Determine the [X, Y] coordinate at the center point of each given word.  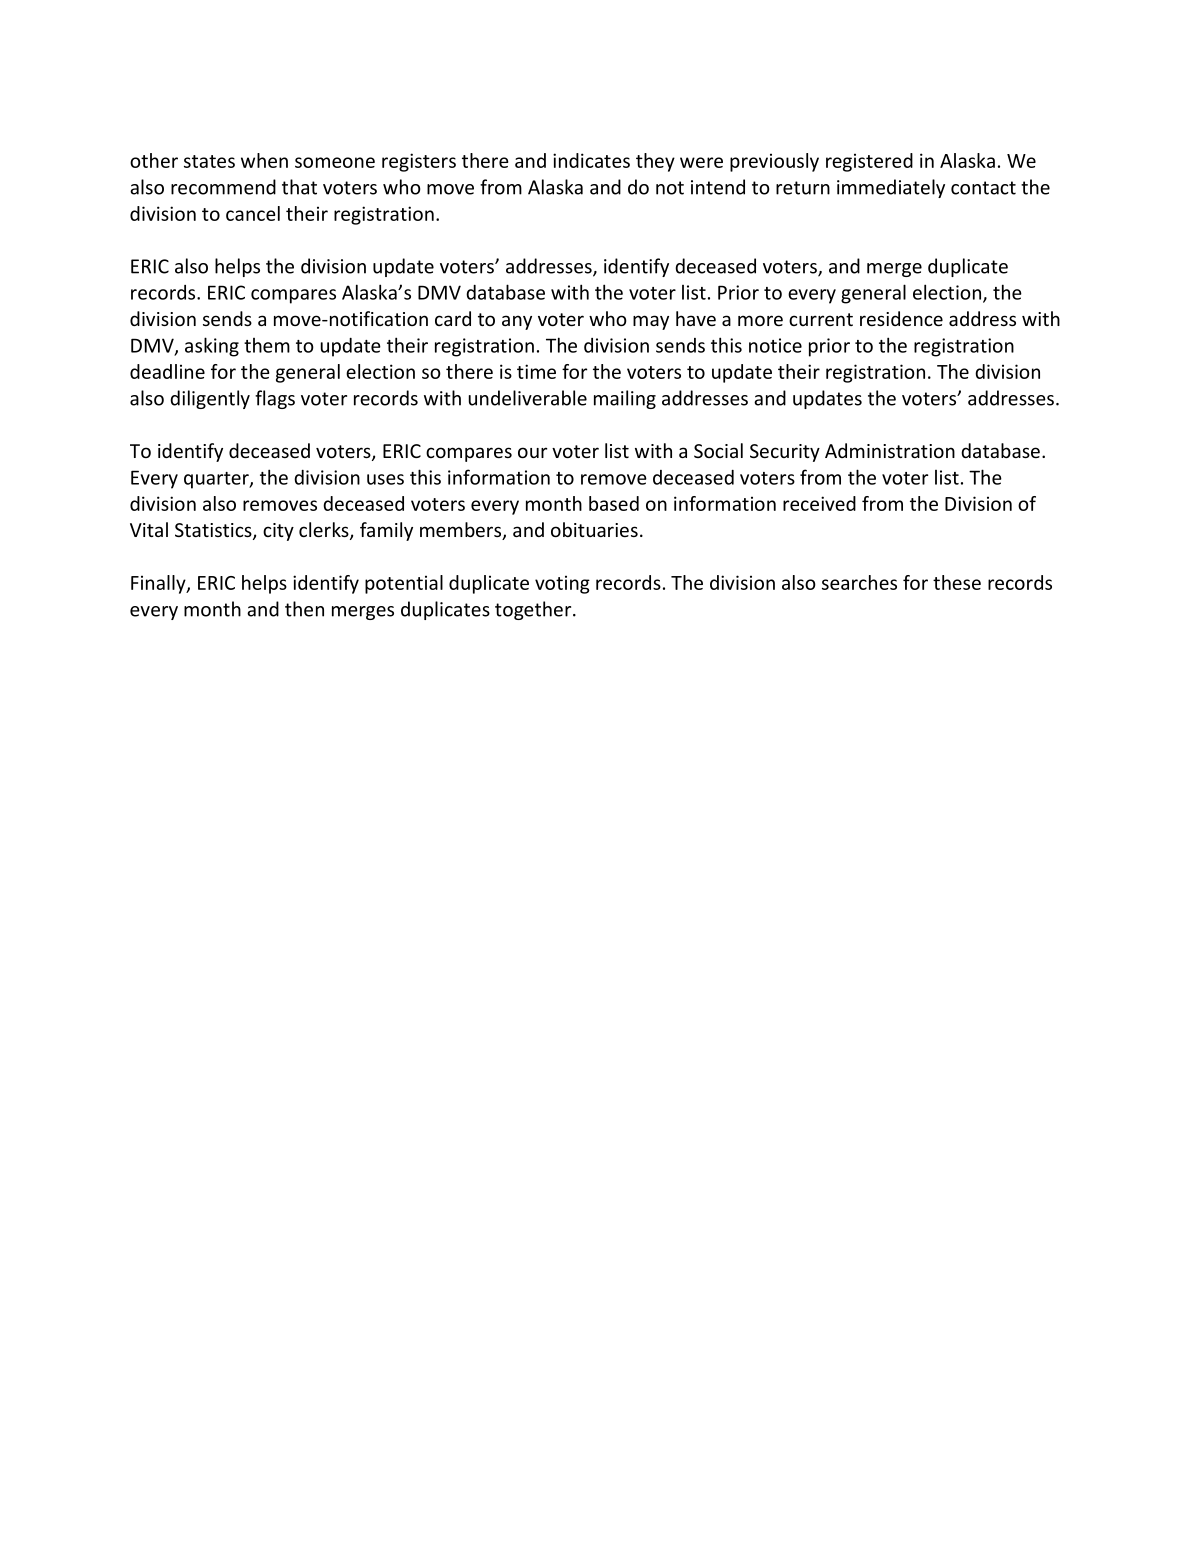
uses [385, 479]
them [267, 345]
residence [901, 318]
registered [869, 162]
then [304, 609]
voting [562, 584]
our [532, 452]
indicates [591, 160]
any [517, 322]
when [264, 160]
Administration [890, 450]
